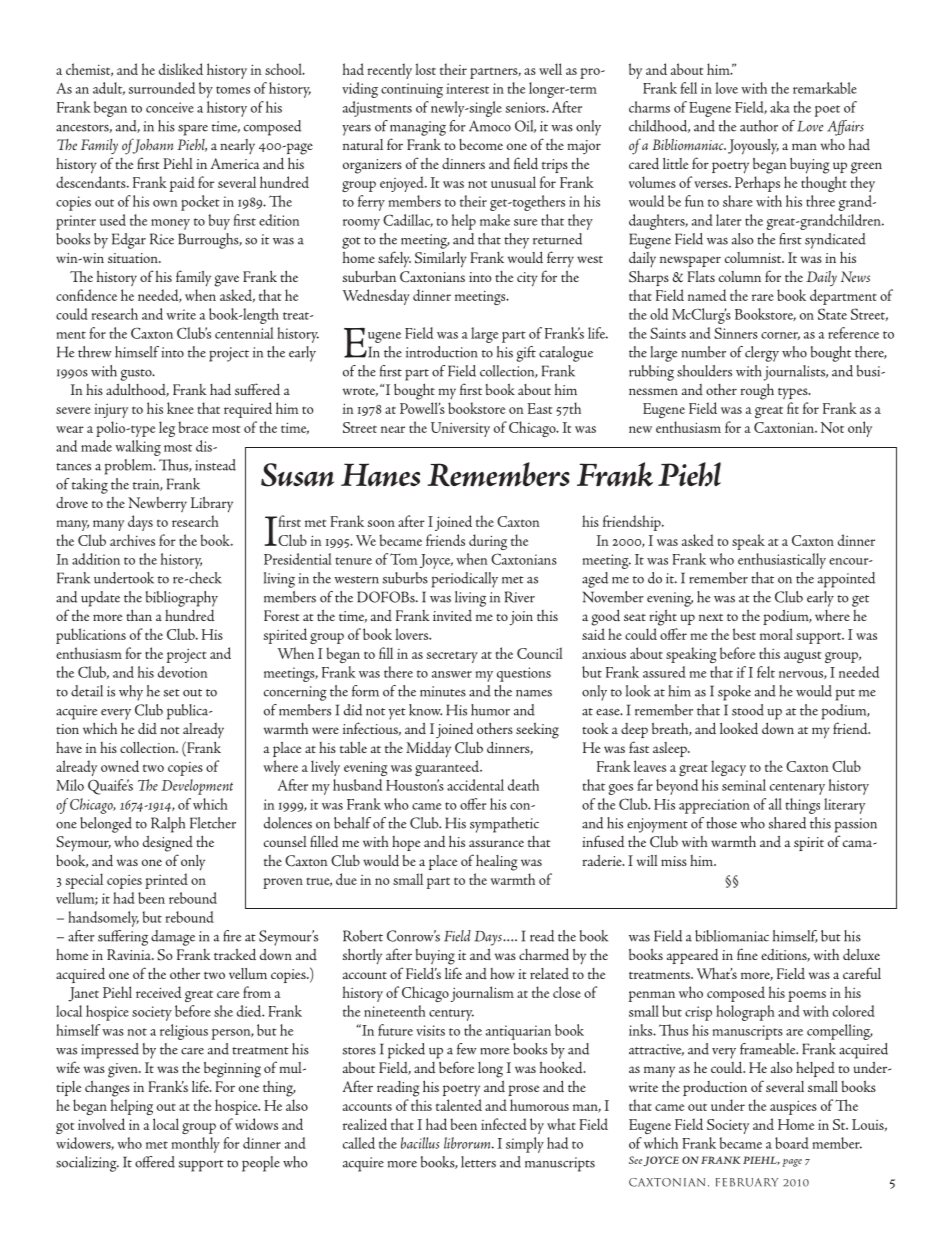 The image size is (952, 1233). What do you see at coordinates (780, 107) in the page?
I see `aka` at bounding box center [780, 107].
